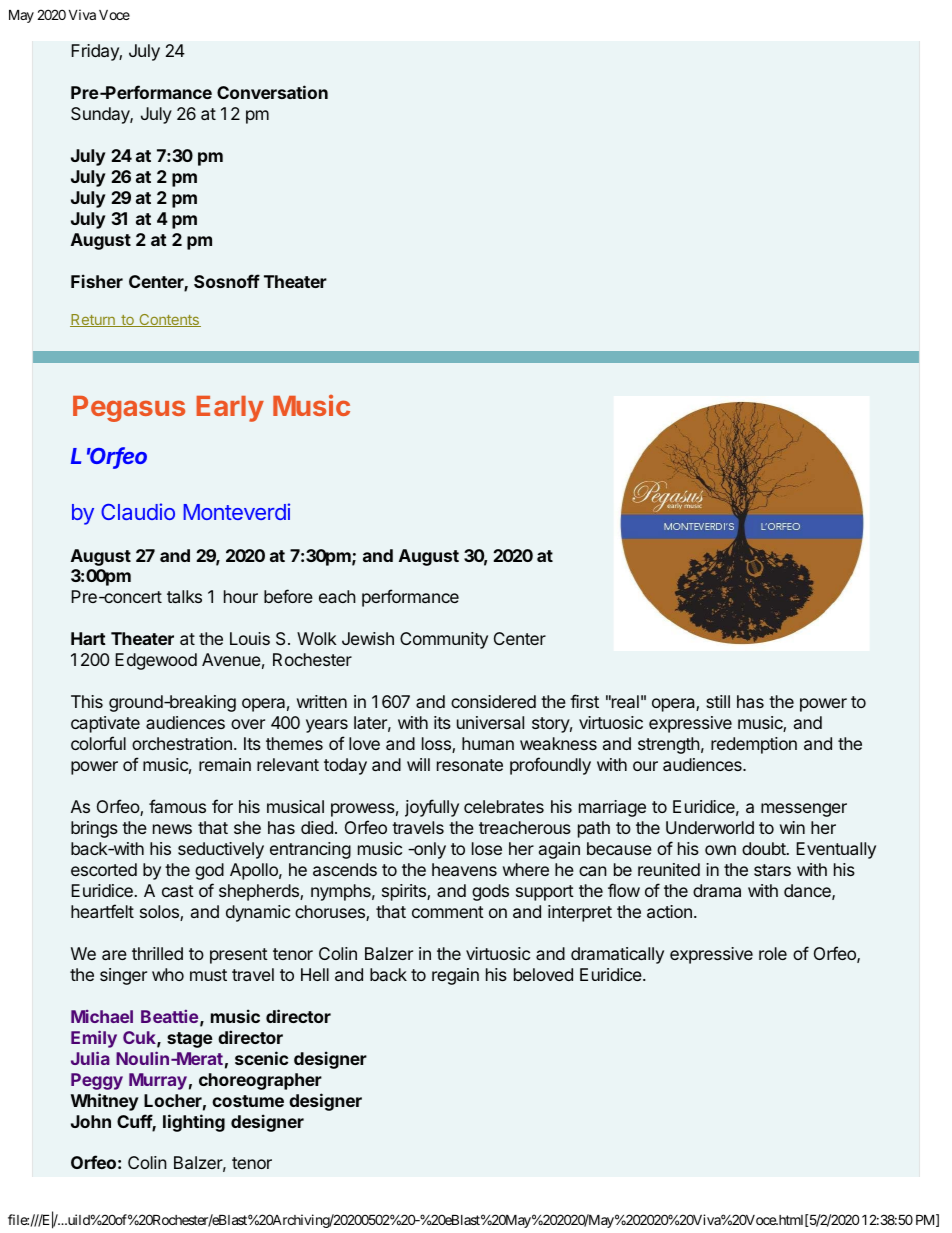 This screenshot has width=952, height=1233. Describe the element at coordinates (158, 1081) in the screenshot. I see `Murray` at that location.
